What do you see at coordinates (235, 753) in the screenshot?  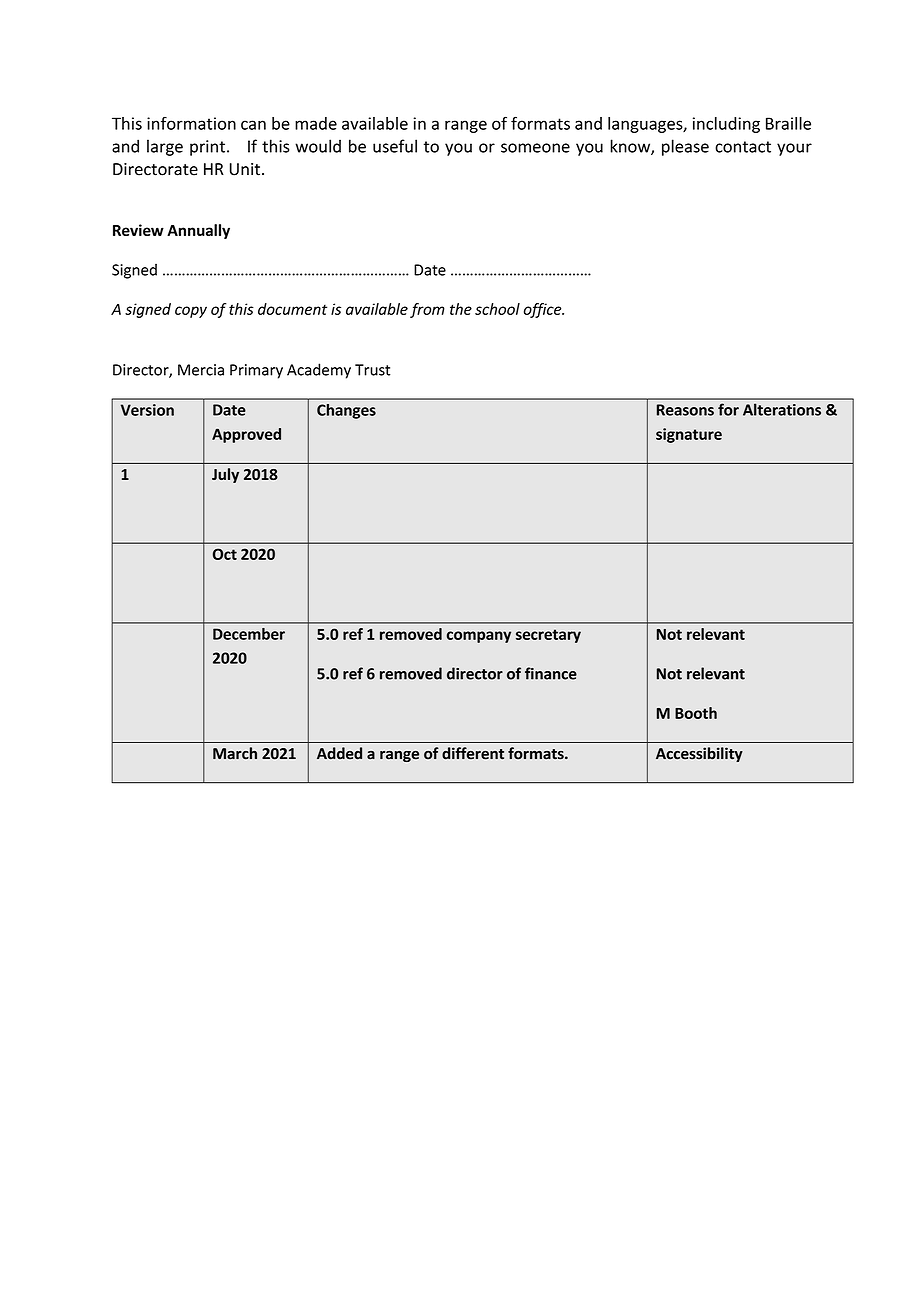 I see `March` at bounding box center [235, 753].
